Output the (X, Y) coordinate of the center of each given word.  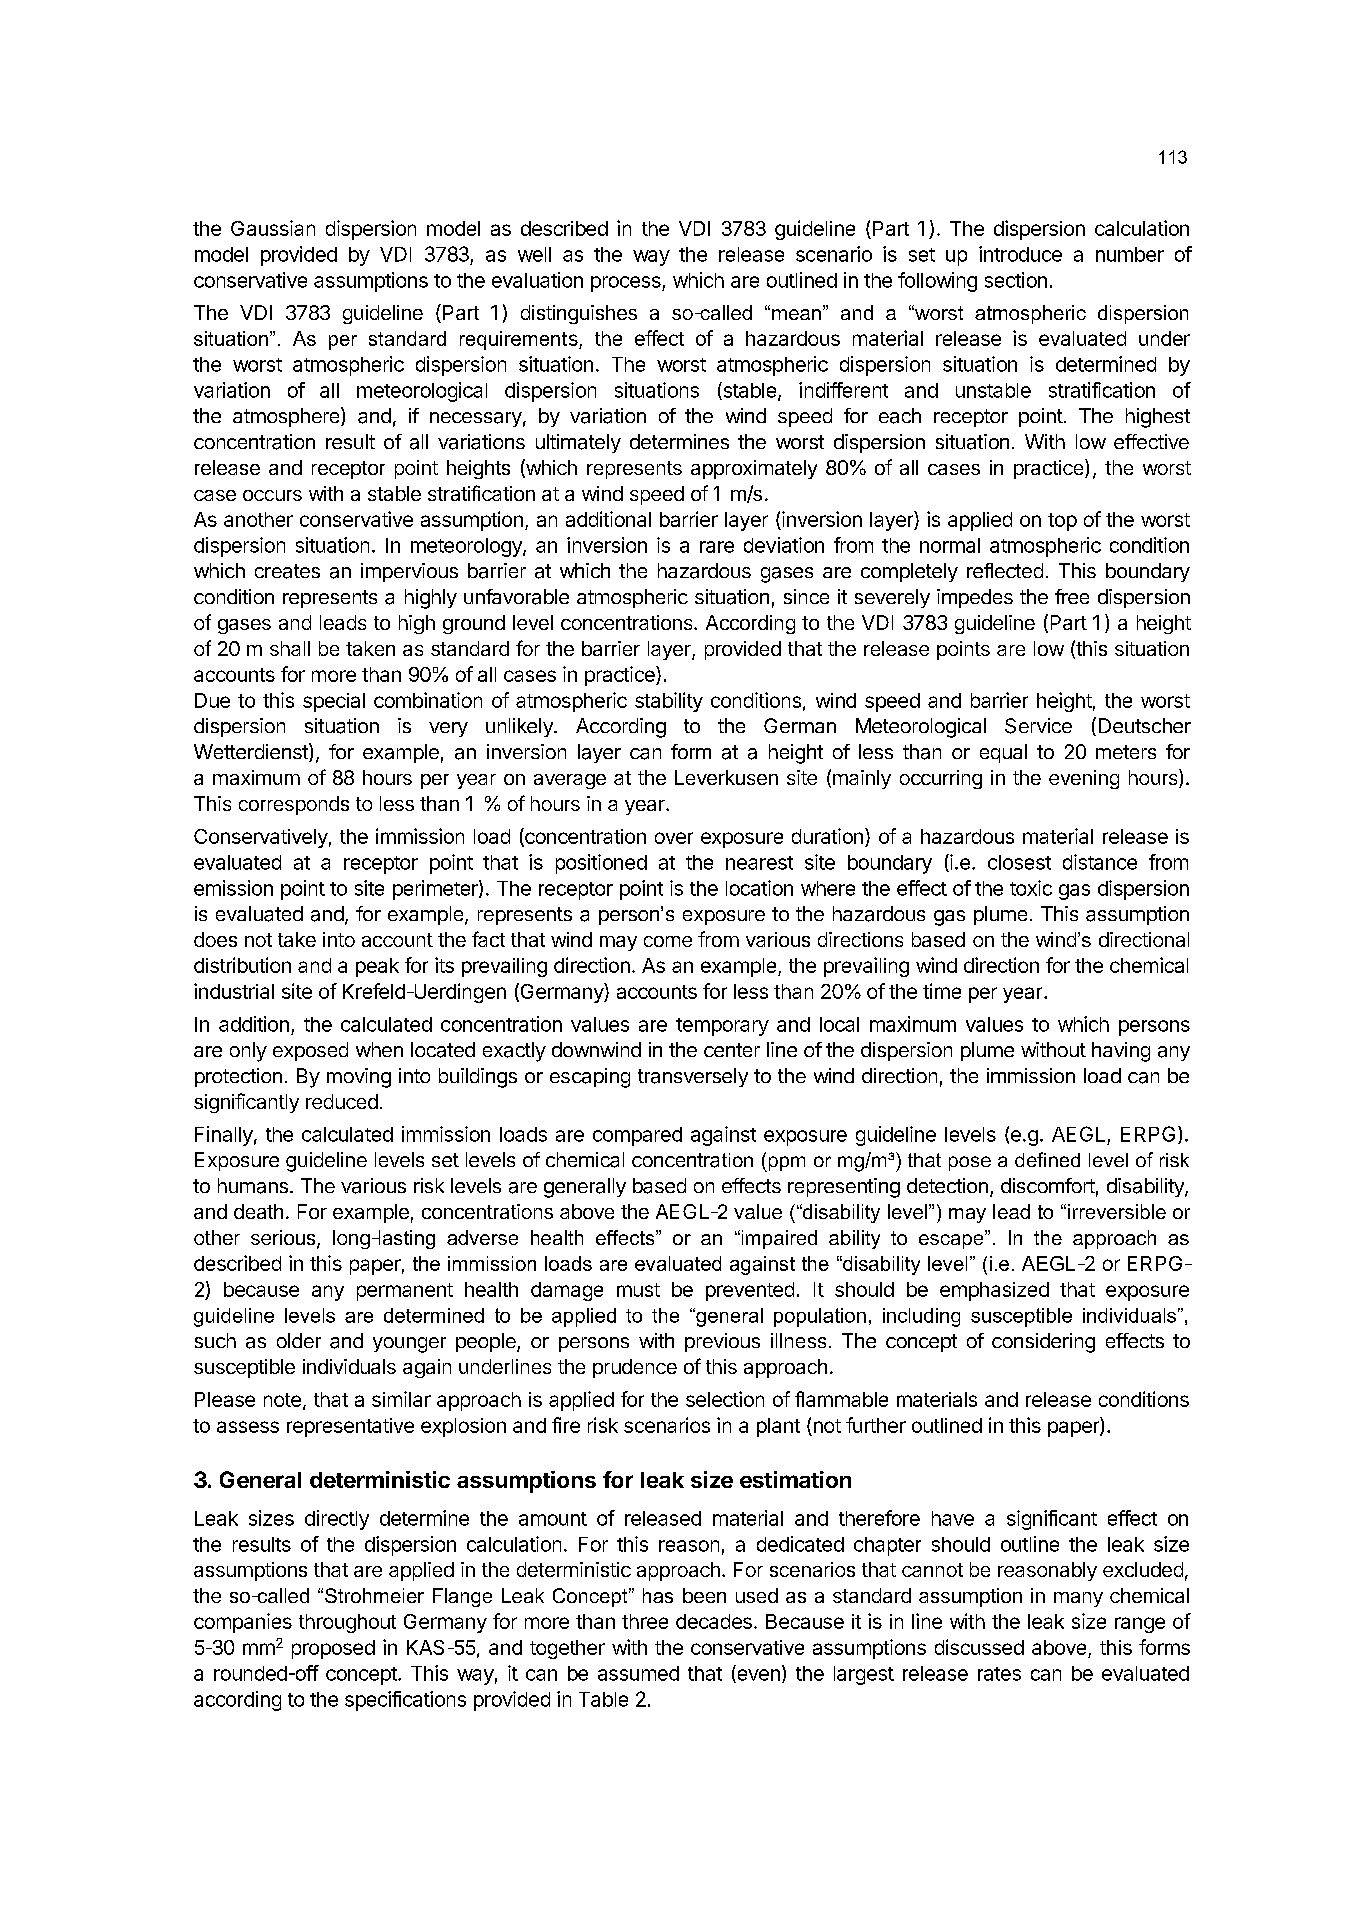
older (299, 1340)
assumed (638, 1673)
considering (1043, 1343)
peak (377, 967)
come (668, 941)
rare (717, 547)
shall (290, 648)
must (638, 1290)
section (1016, 280)
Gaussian (273, 228)
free (1072, 596)
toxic (1031, 888)
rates (999, 1674)
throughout (347, 1623)
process (627, 284)
